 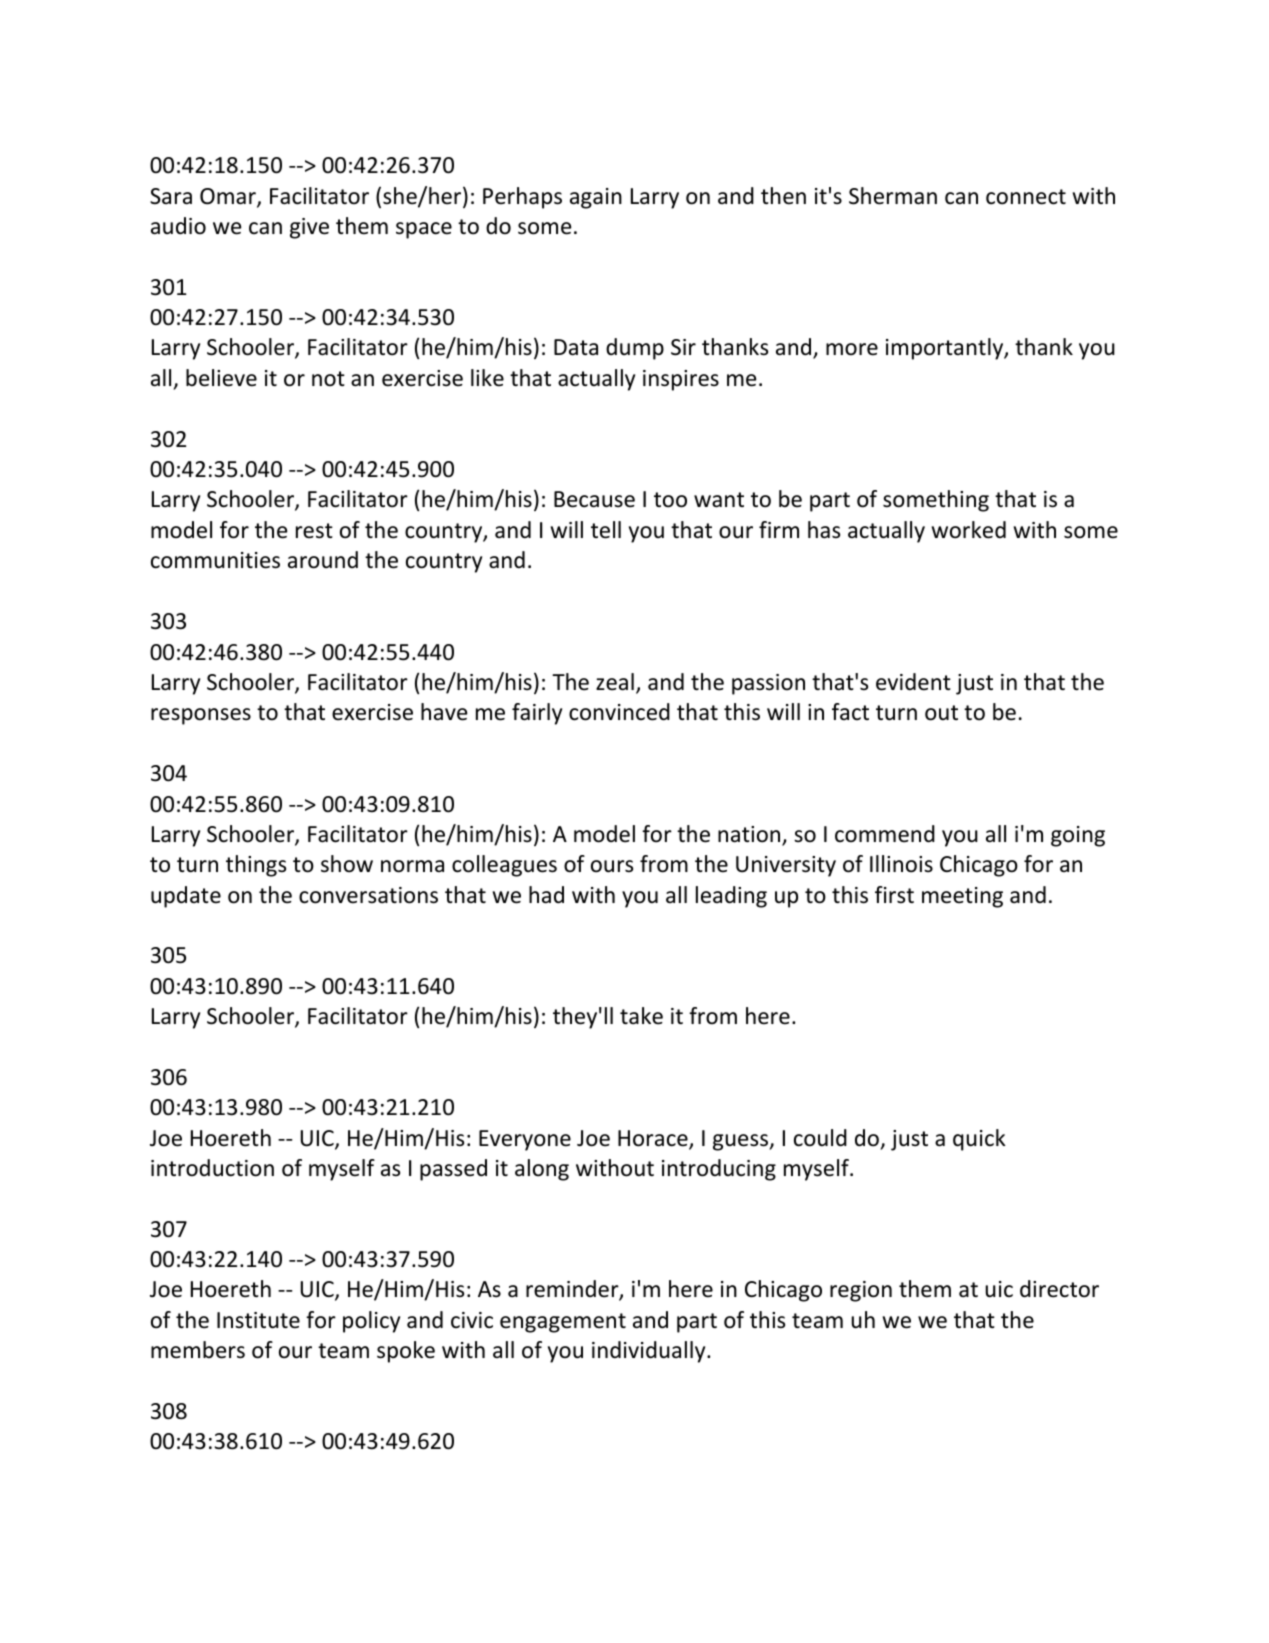 I want to click on connect, so click(x=1026, y=197).
